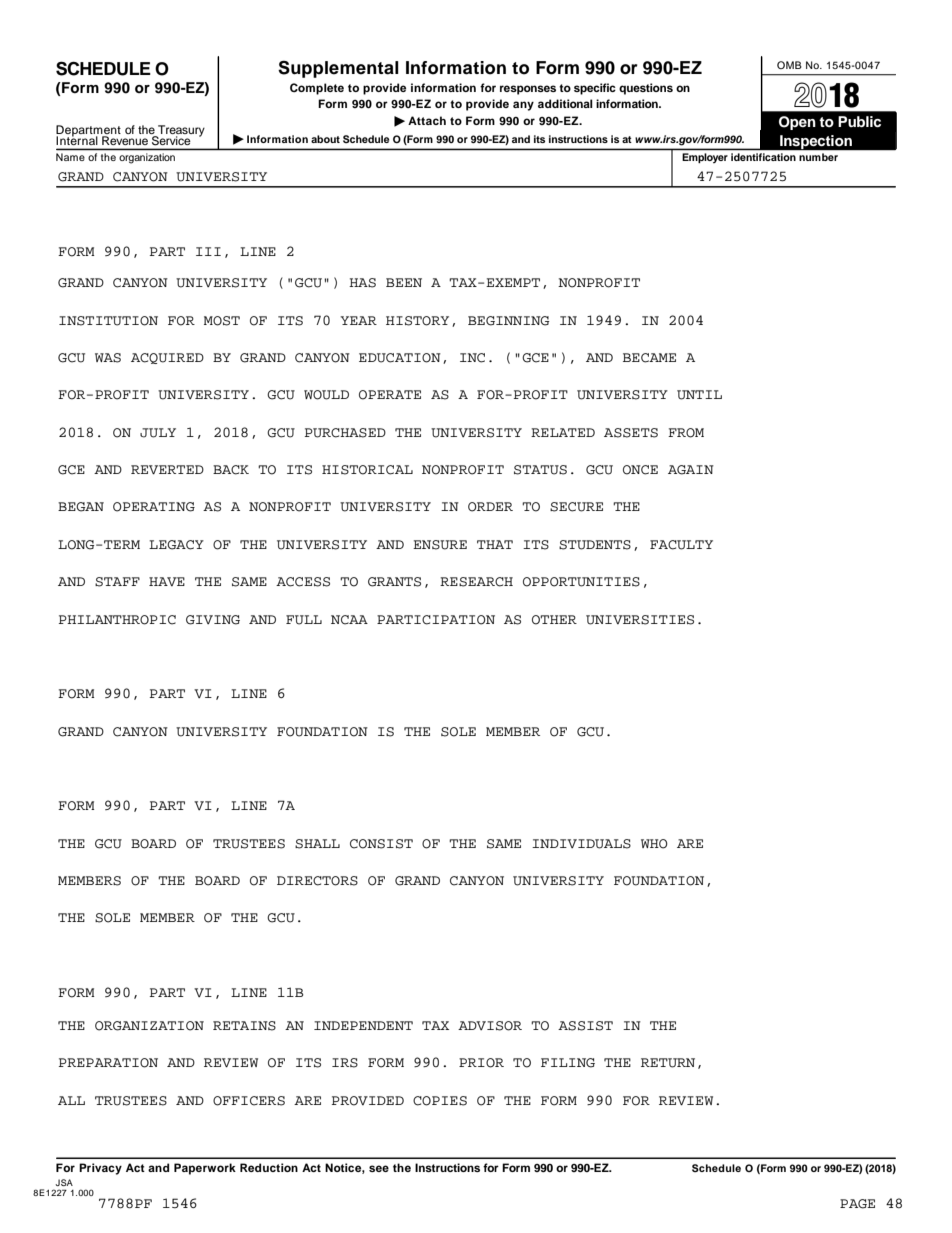 The image size is (952, 1233). I want to click on Open, so click(797, 123).
